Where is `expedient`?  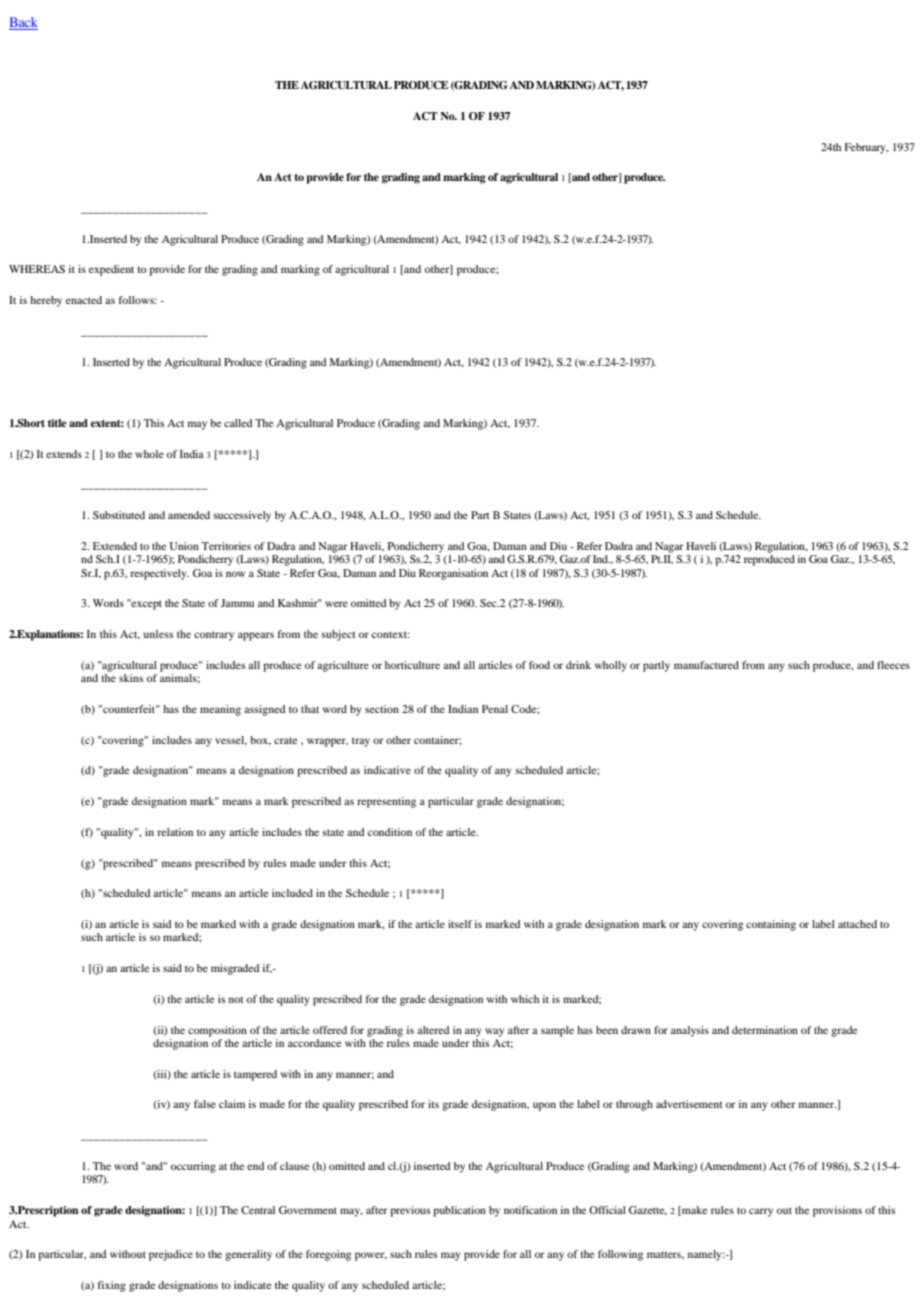 expedient is located at coordinates (111, 270).
